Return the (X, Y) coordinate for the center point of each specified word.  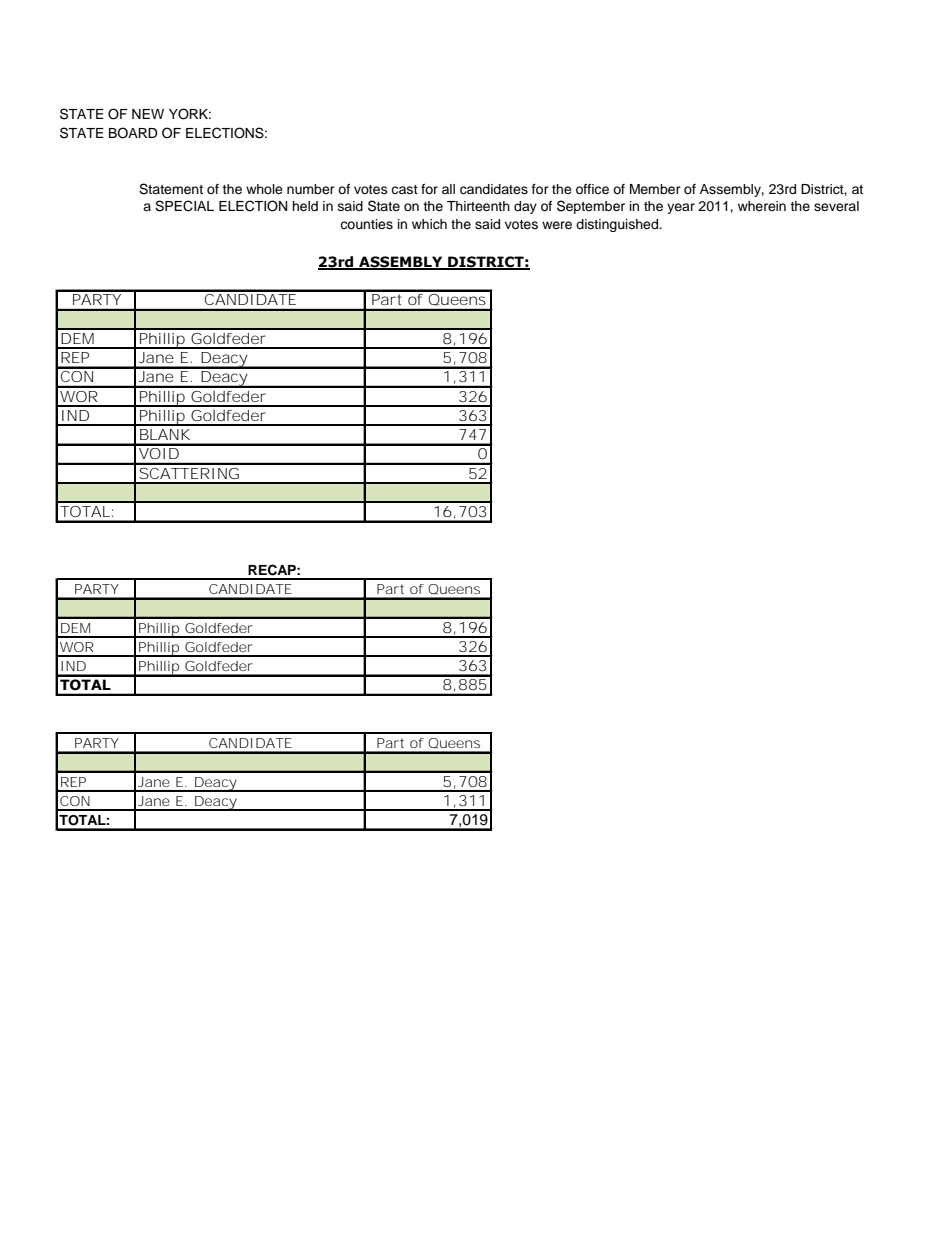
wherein (762, 206)
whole (264, 189)
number (311, 189)
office (592, 189)
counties (366, 224)
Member (655, 189)
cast (404, 189)
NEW (148, 114)
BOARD (133, 133)
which (429, 224)
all (448, 189)
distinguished (618, 225)
